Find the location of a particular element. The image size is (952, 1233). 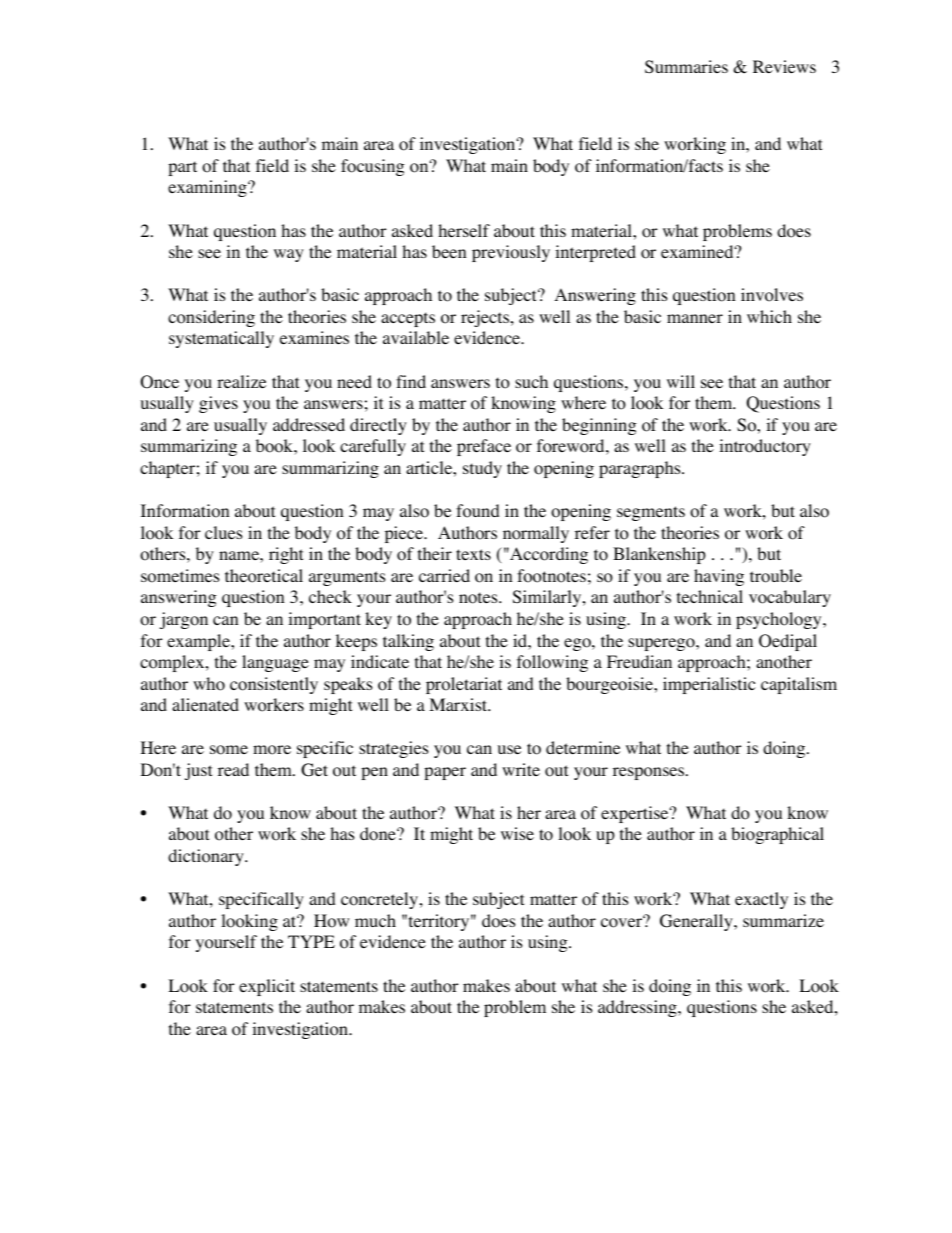

part is located at coordinates (182, 168).
